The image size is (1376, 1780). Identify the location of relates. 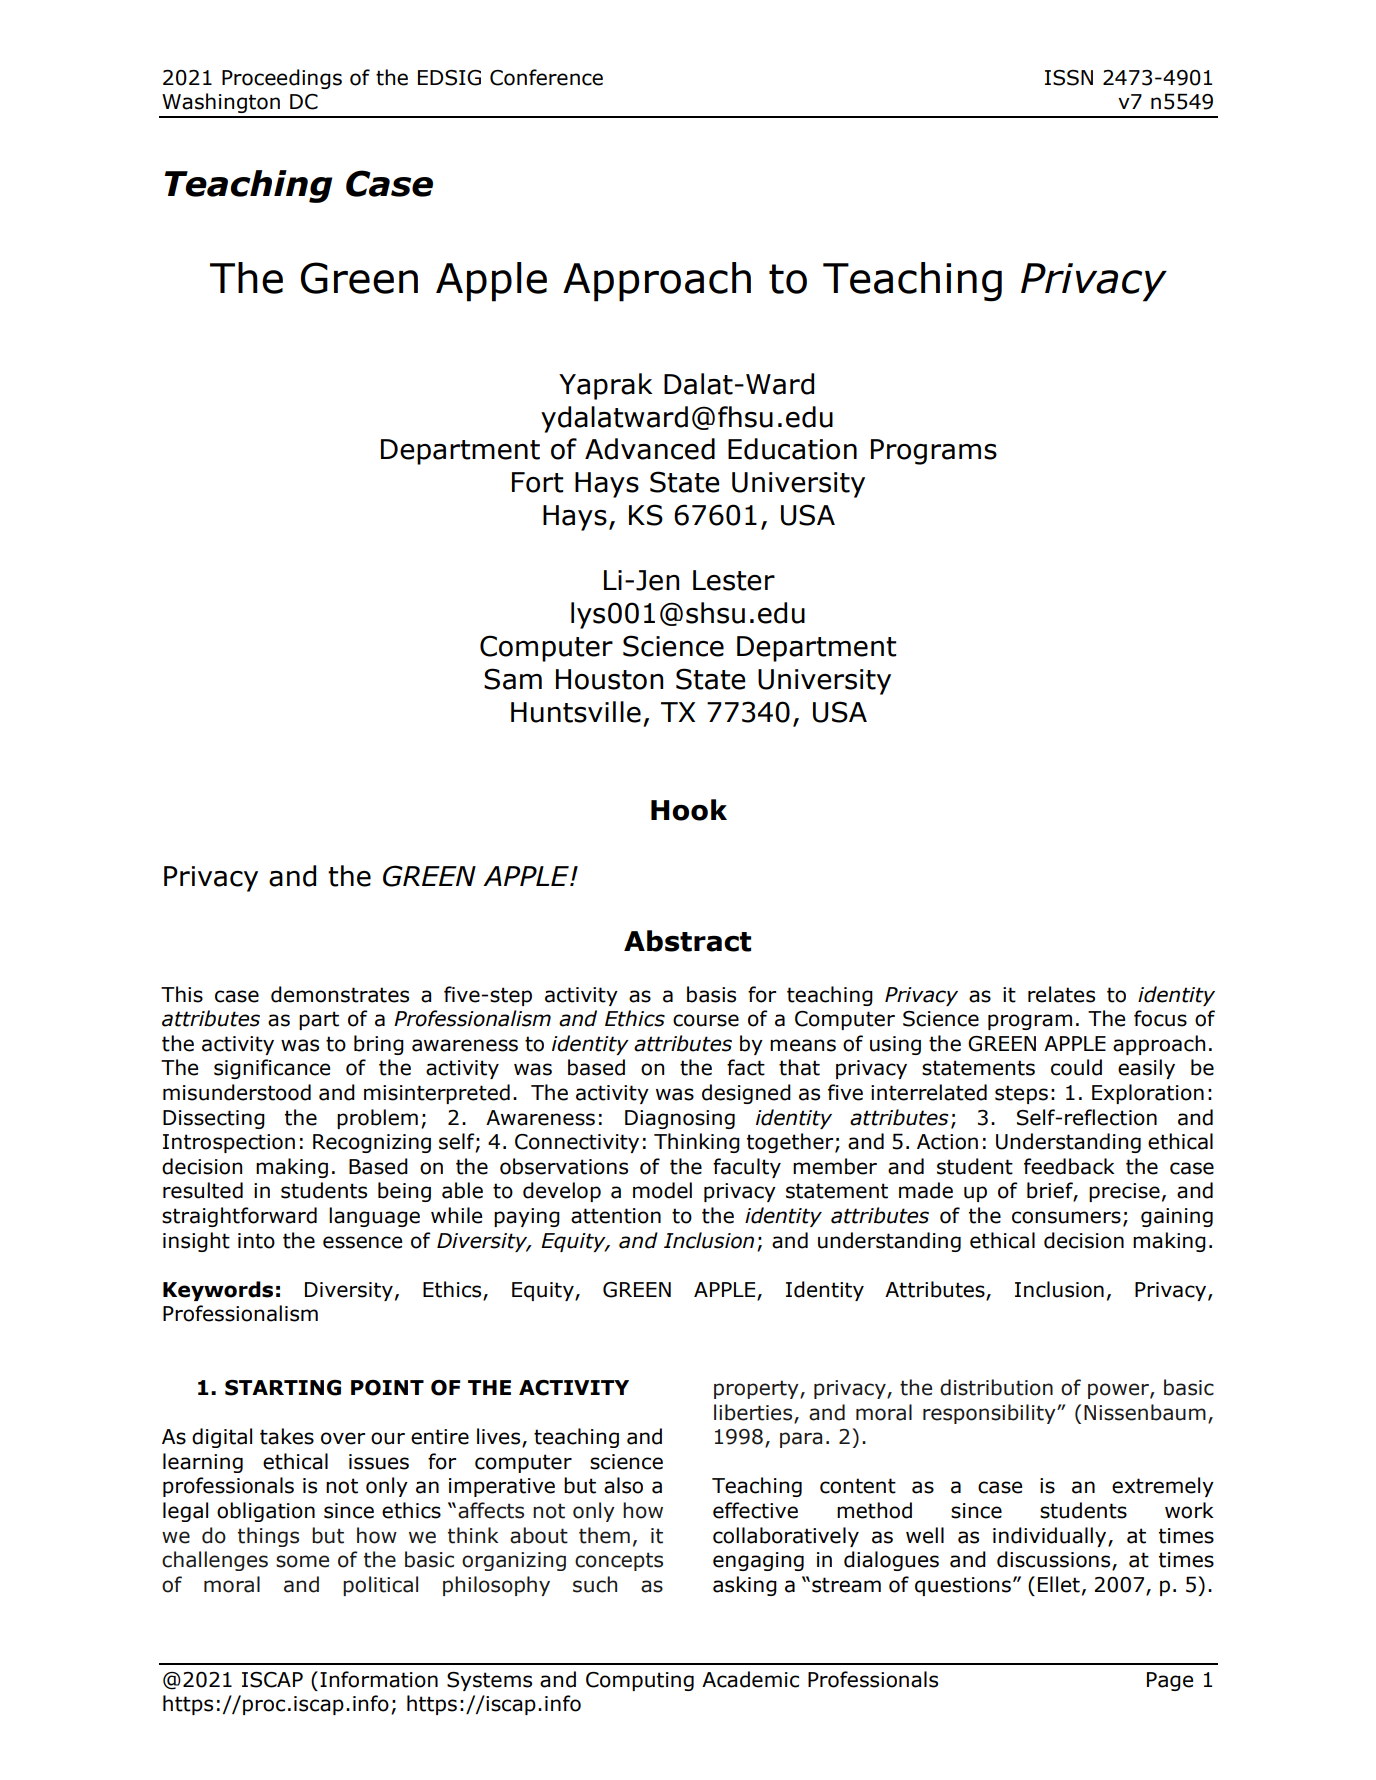
(1061, 994).
